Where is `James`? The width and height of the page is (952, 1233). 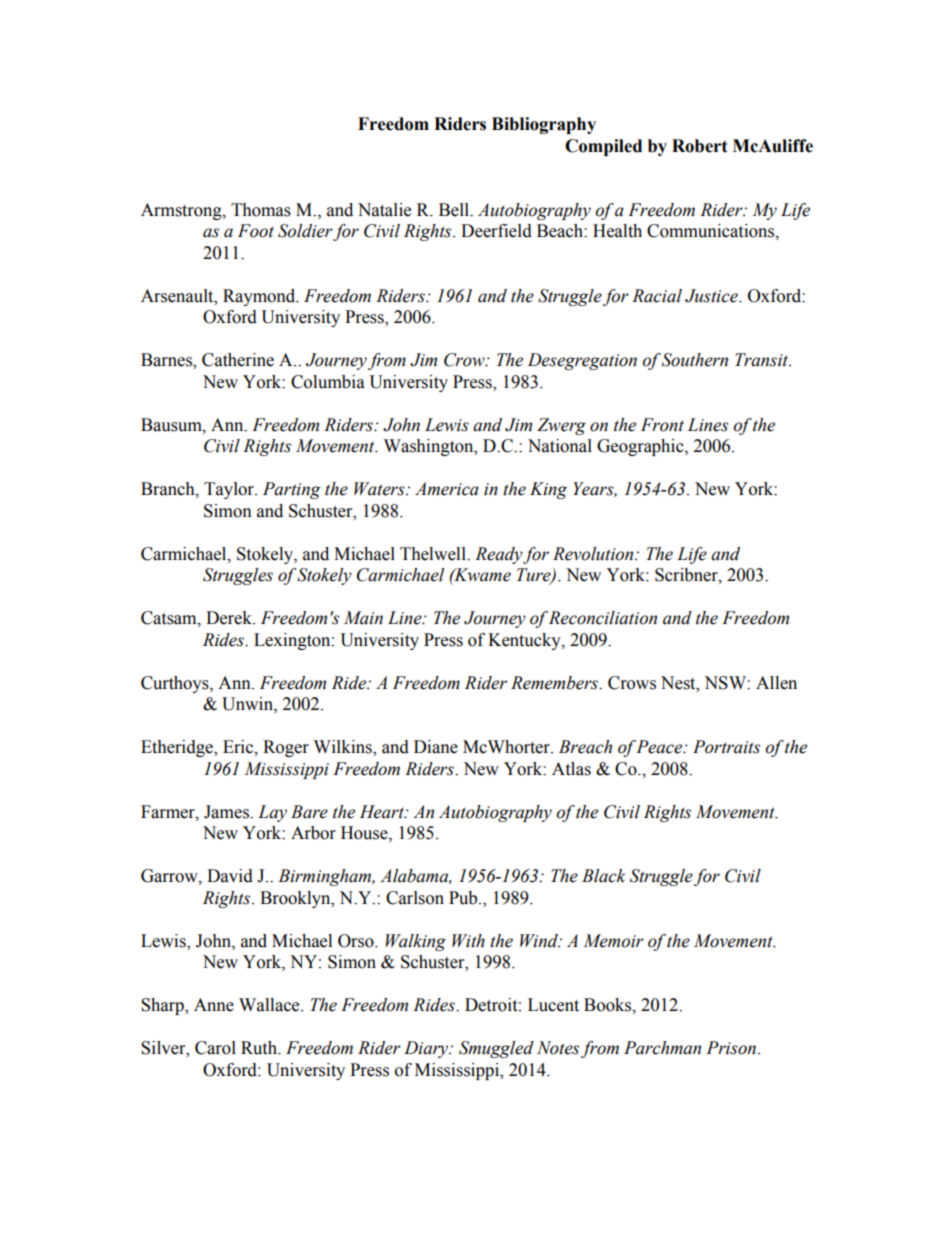 James is located at coordinates (227, 812).
